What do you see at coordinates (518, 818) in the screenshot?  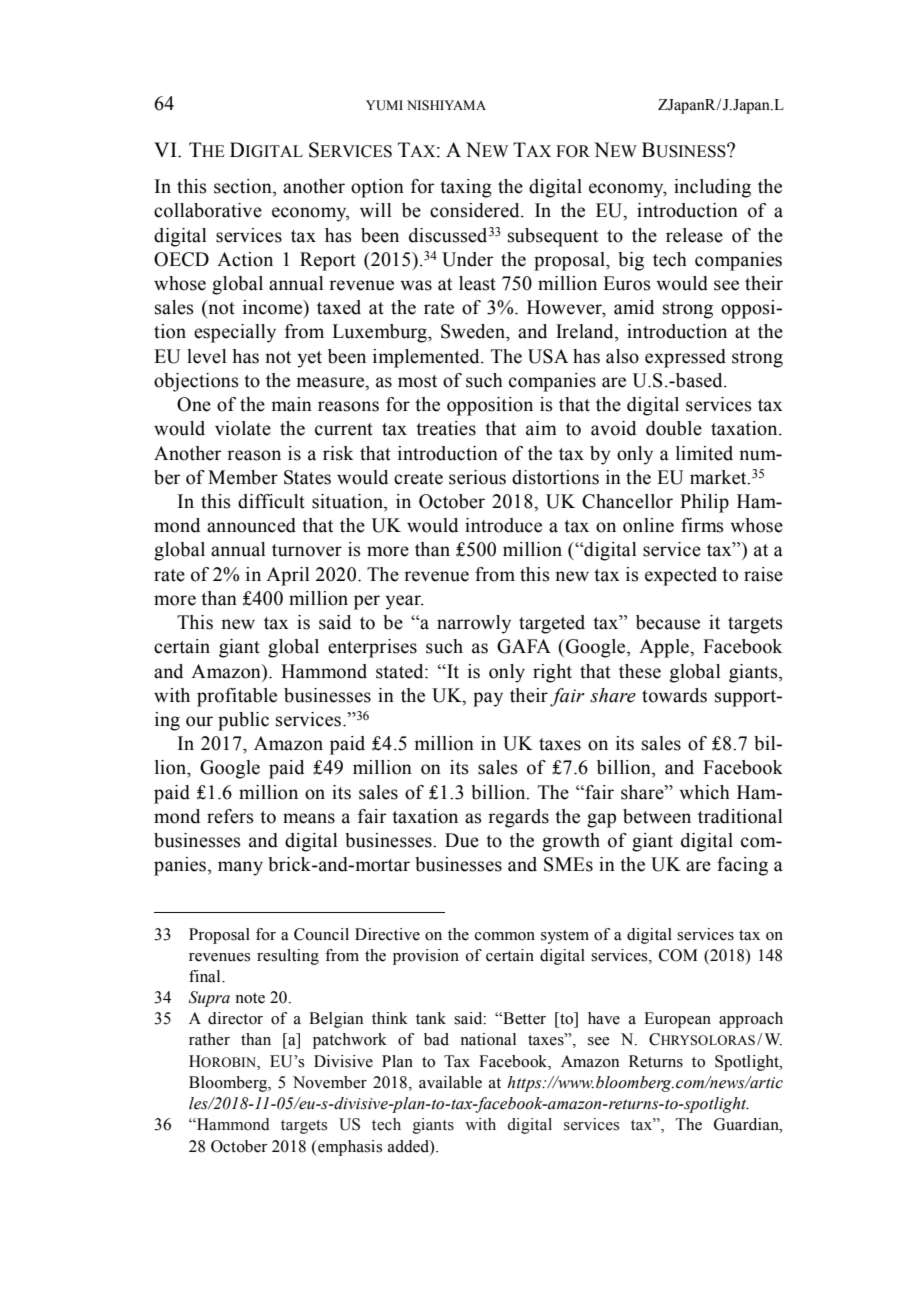 I see `regards` at bounding box center [518, 818].
